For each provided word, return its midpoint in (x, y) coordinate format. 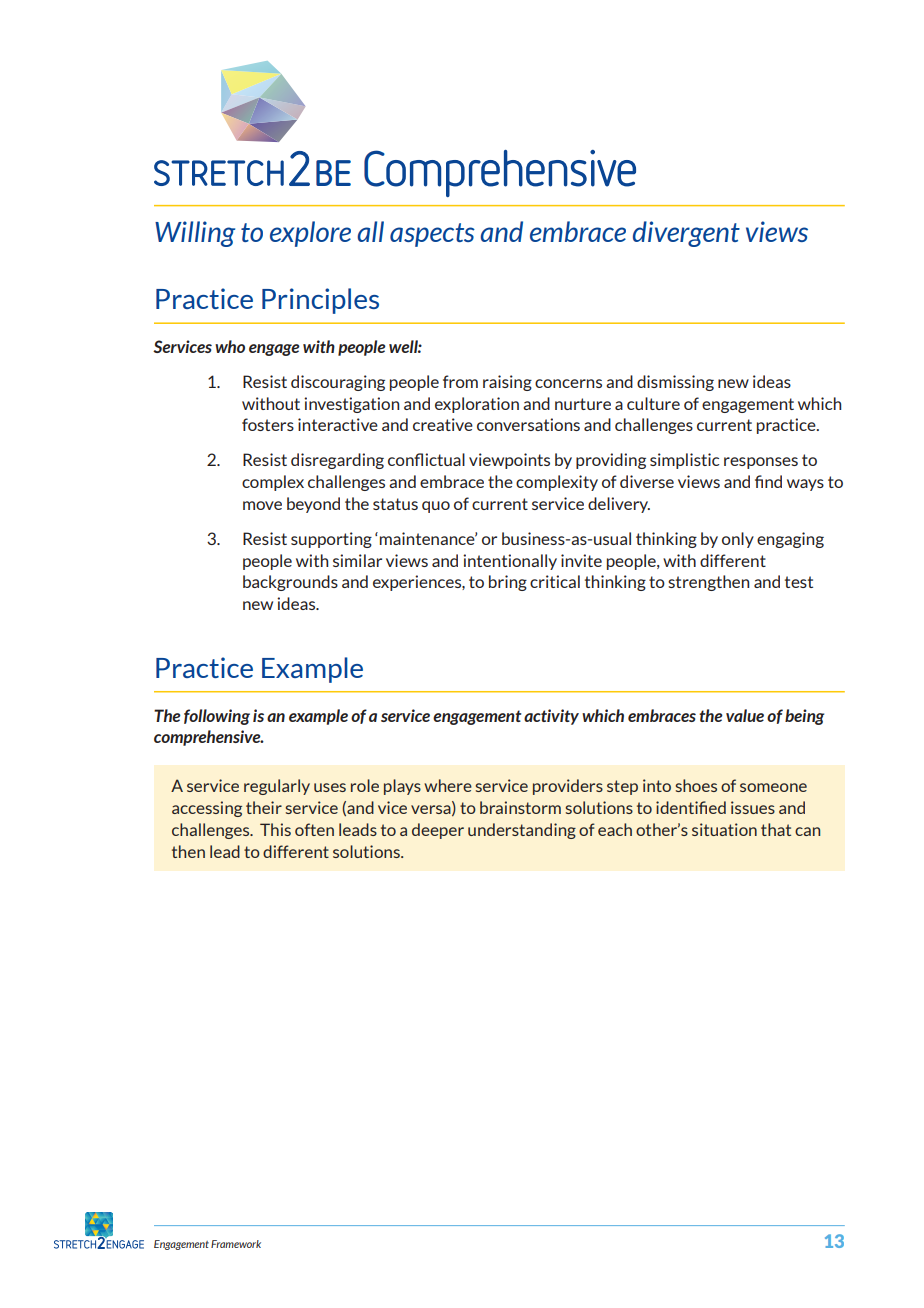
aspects (432, 235)
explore (310, 234)
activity (551, 717)
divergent (686, 234)
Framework (236, 1244)
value (745, 715)
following (217, 717)
